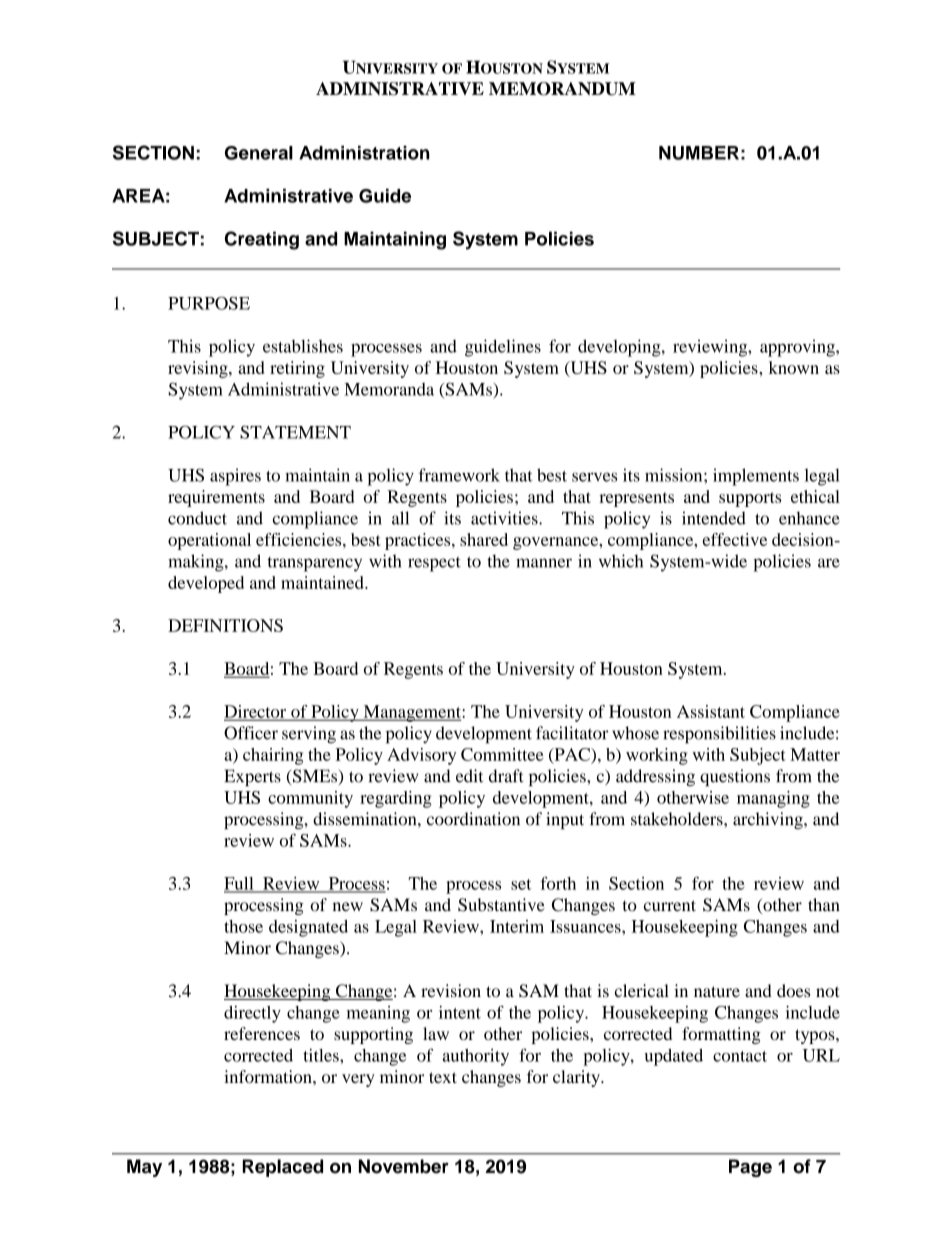 The height and width of the page is (1233, 952). Describe the element at coordinates (282, 1168) in the page. I see `Replaced` at that location.
